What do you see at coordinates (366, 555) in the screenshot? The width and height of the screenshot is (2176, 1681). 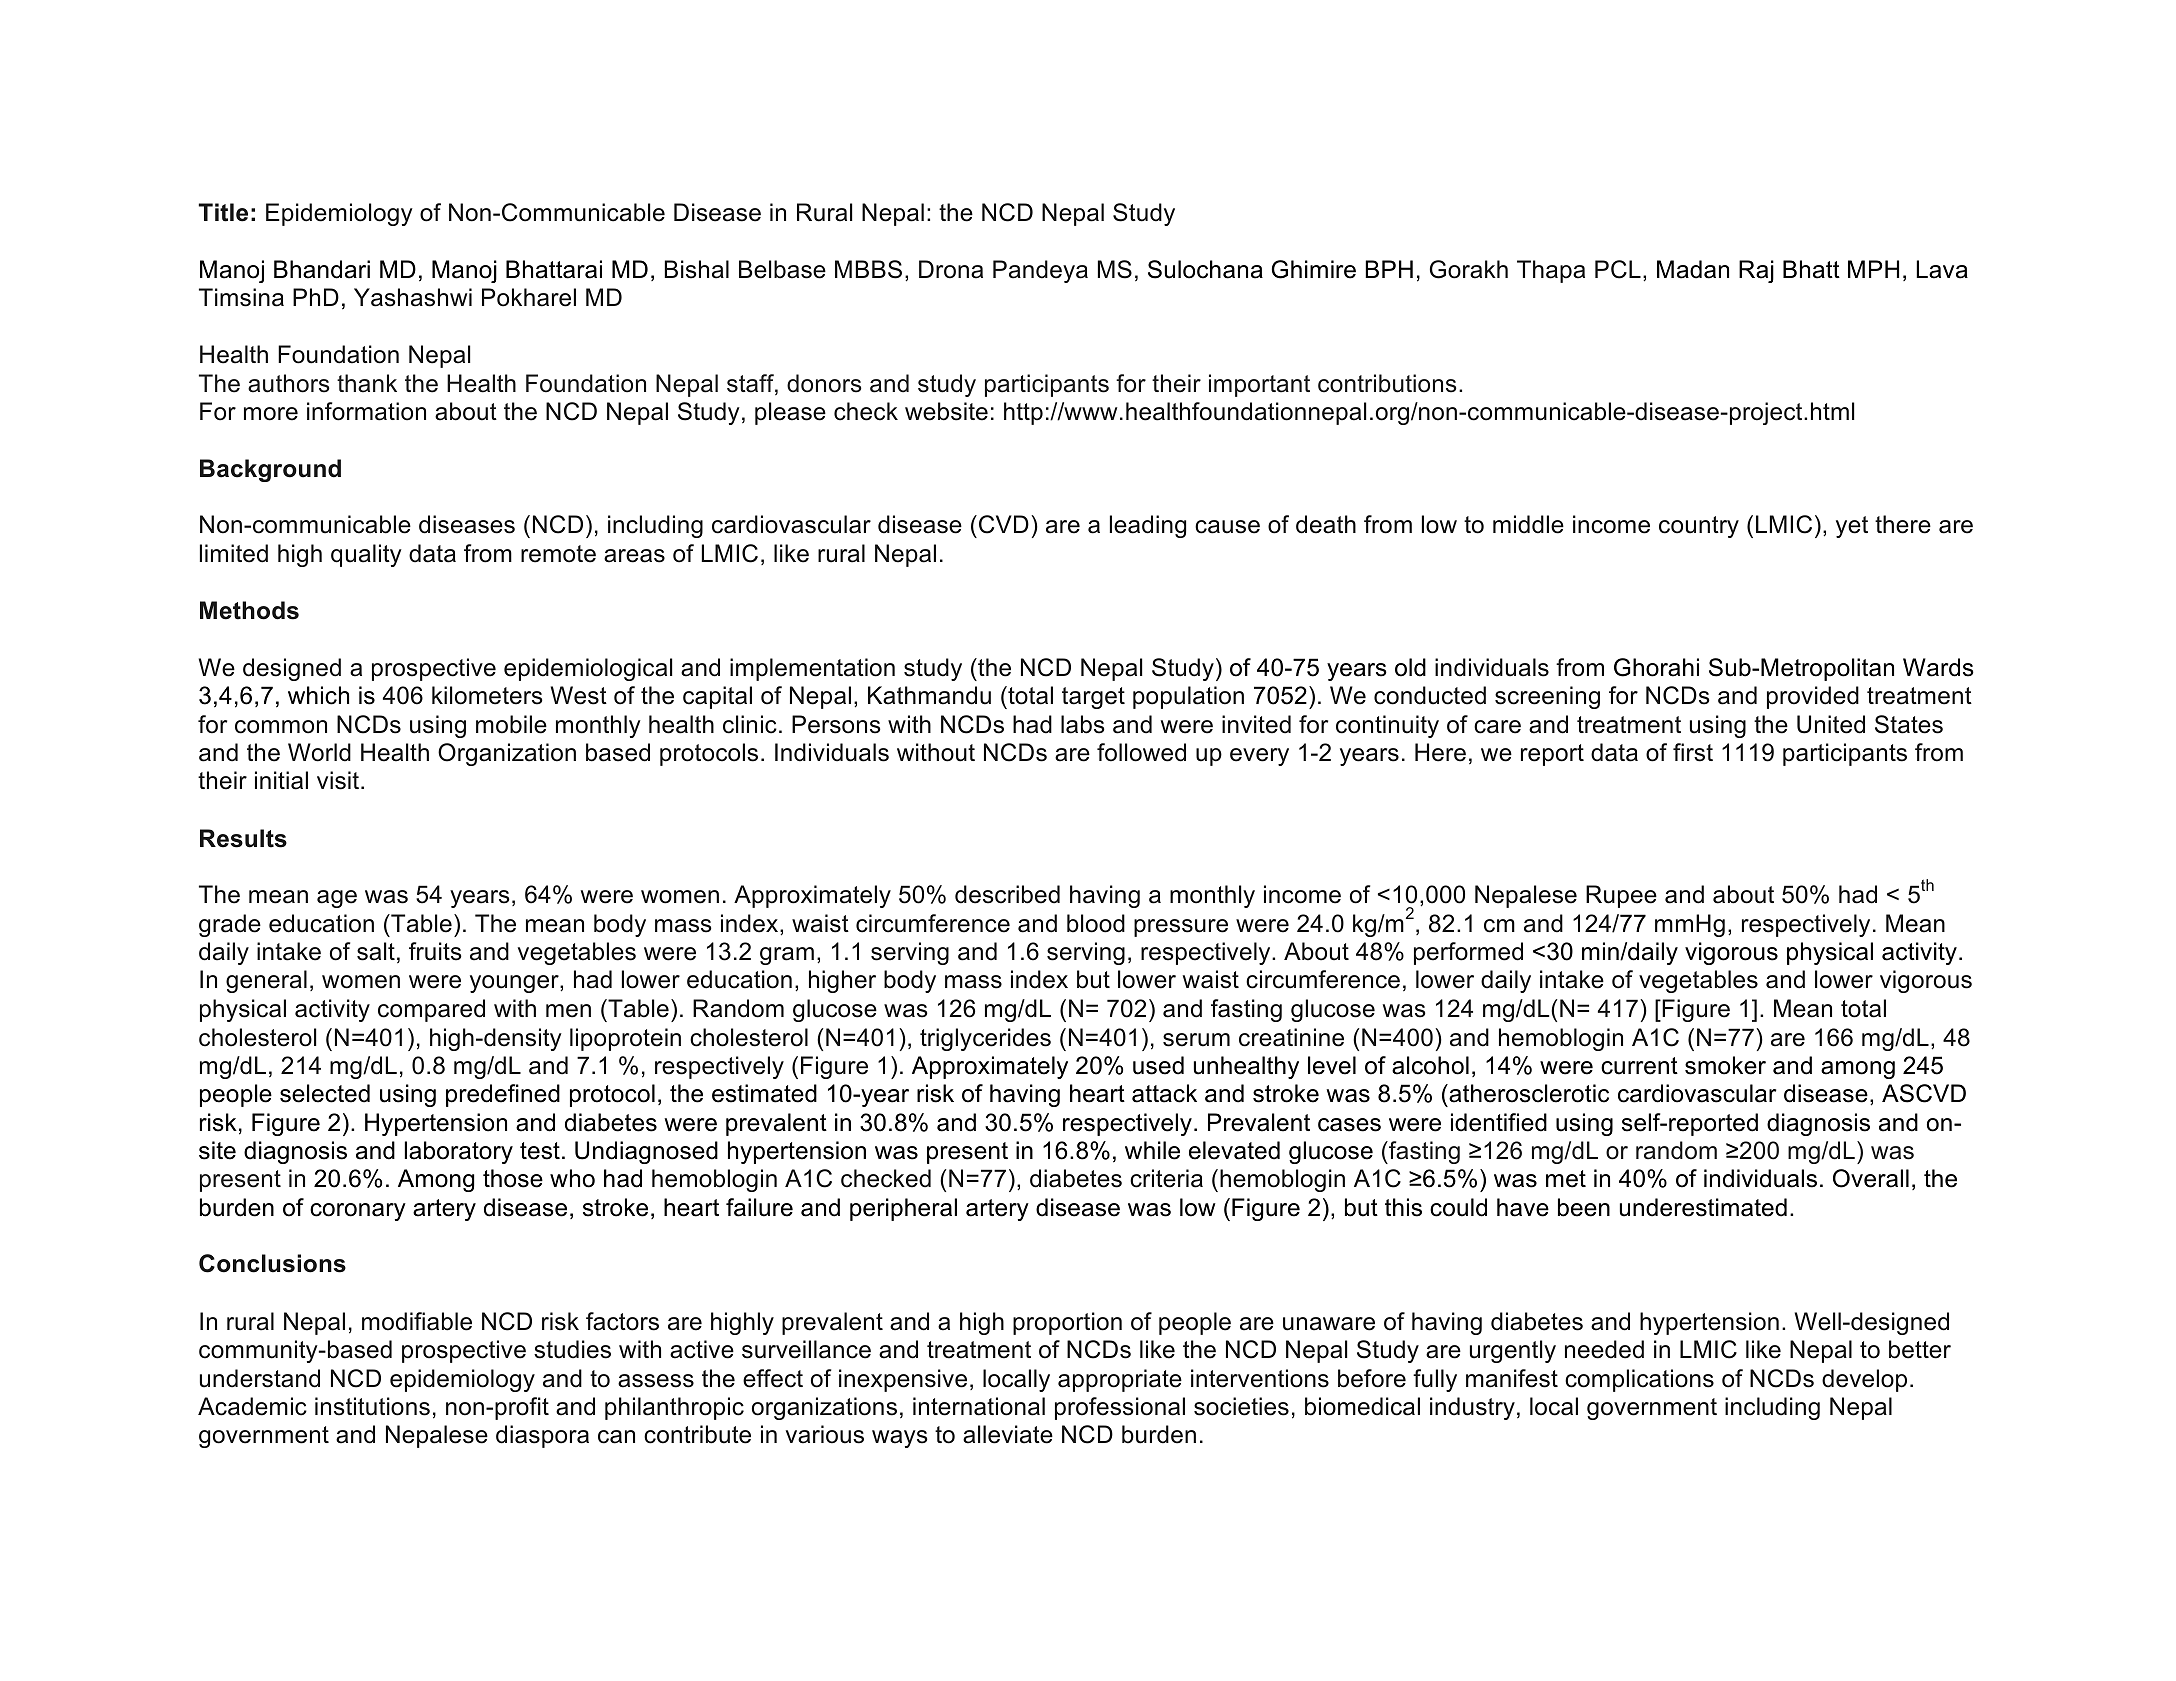 I see `quality` at bounding box center [366, 555].
